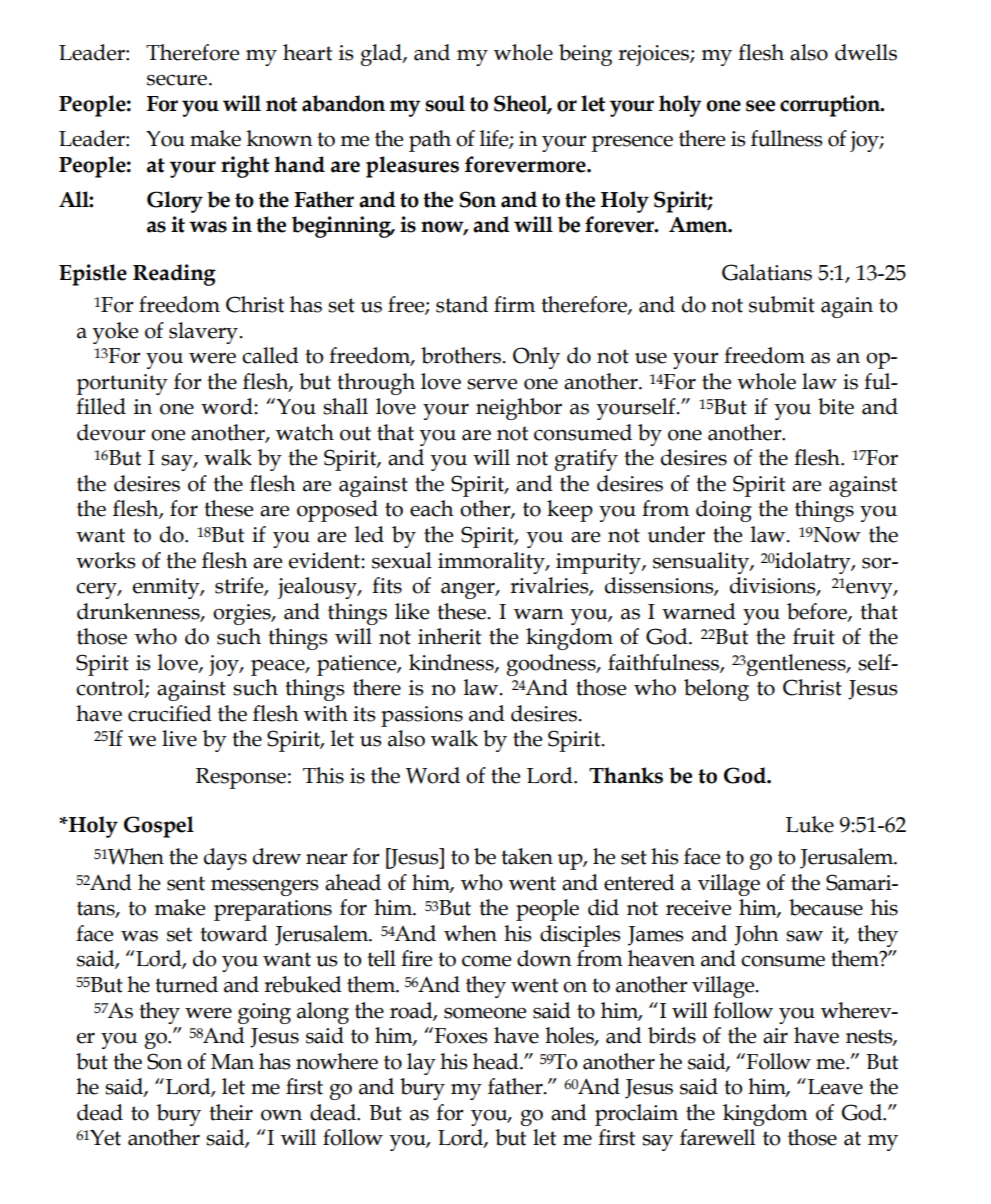 The height and width of the screenshot is (1204, 991). What do you see at coordinates (421, 1064) in the screenshot?
I see `lay` at bounding box center [421, 1064].
